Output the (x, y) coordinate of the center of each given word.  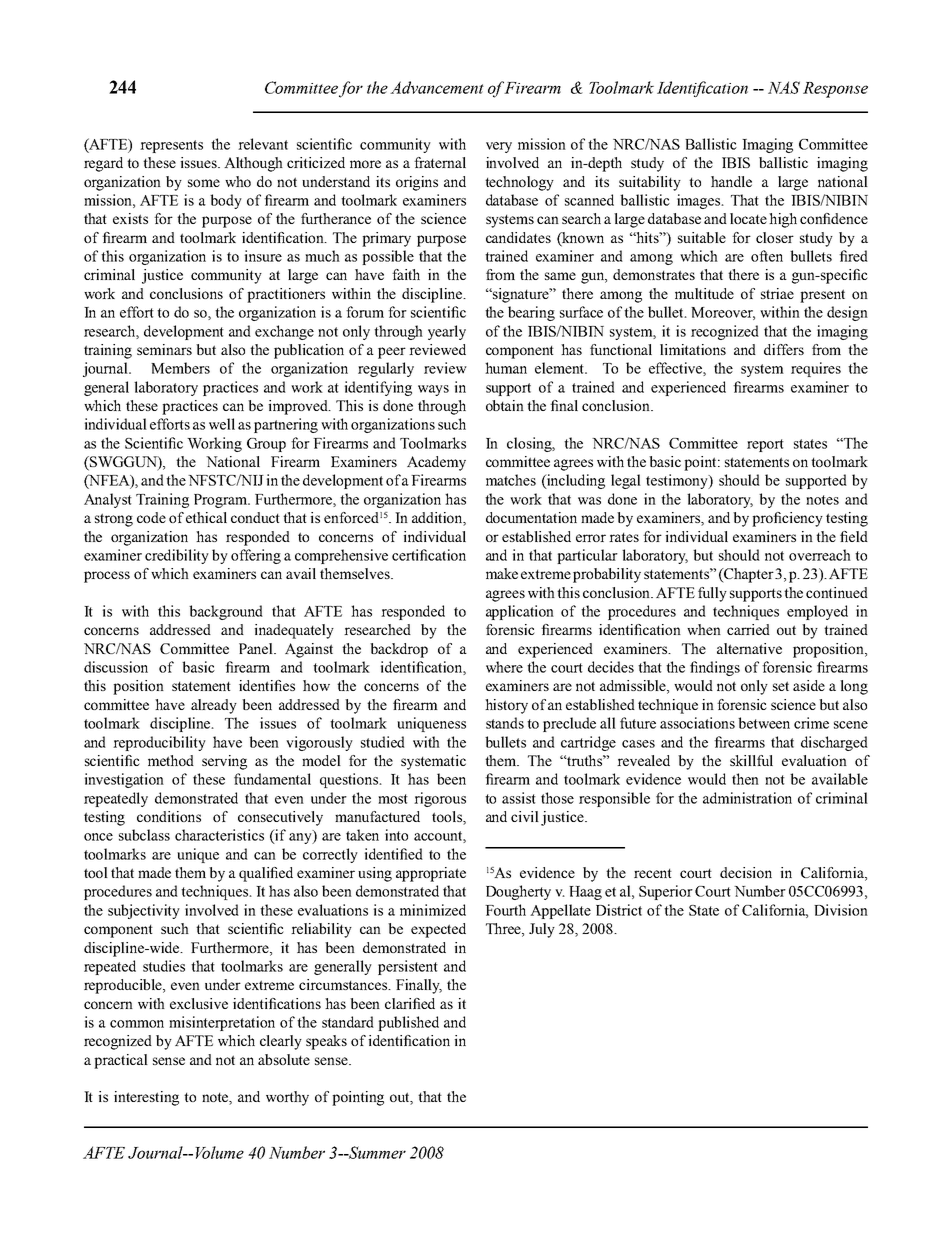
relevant (263, 144)
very (499, 147)
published (408, 1023)
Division (841, 910)
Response (835, 90)
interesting (146, 1098)
